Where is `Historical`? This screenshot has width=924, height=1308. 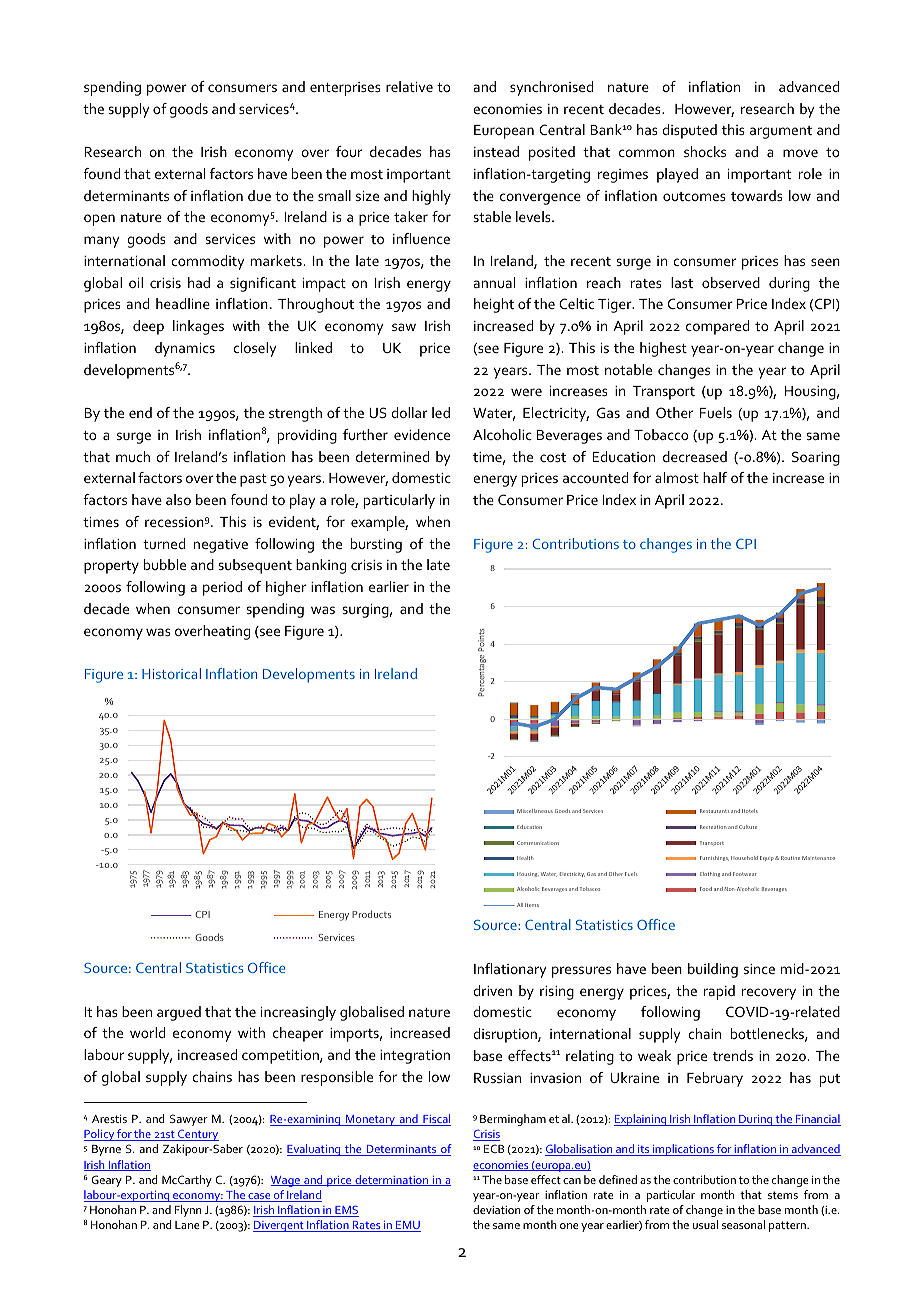 Historical is located at coordinates (171, 673).
